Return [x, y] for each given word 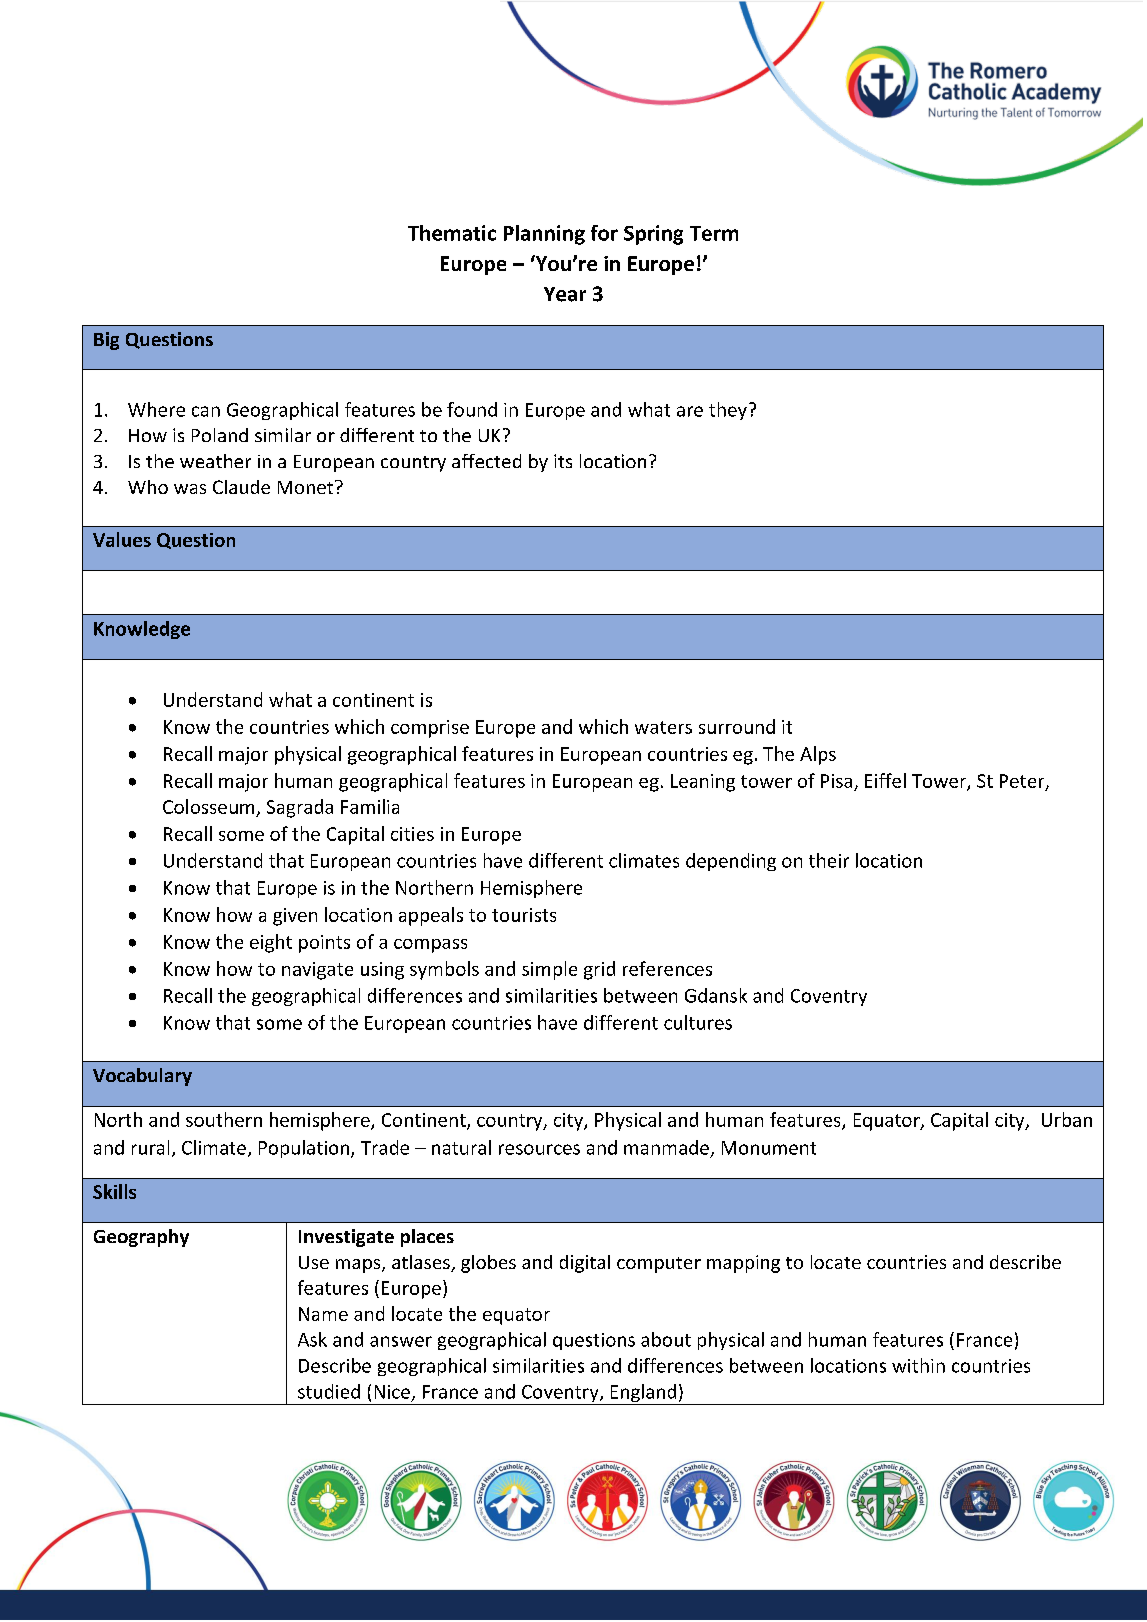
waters [663, 727]
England [643, 1394]
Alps [818, 755]
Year [565, 294]
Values [122, 539]
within [918, 1365]
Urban [1067, 1119]
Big [106, 341]
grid [599, 970]
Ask [312, 1339]
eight [271, 943]
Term [714, 233]
